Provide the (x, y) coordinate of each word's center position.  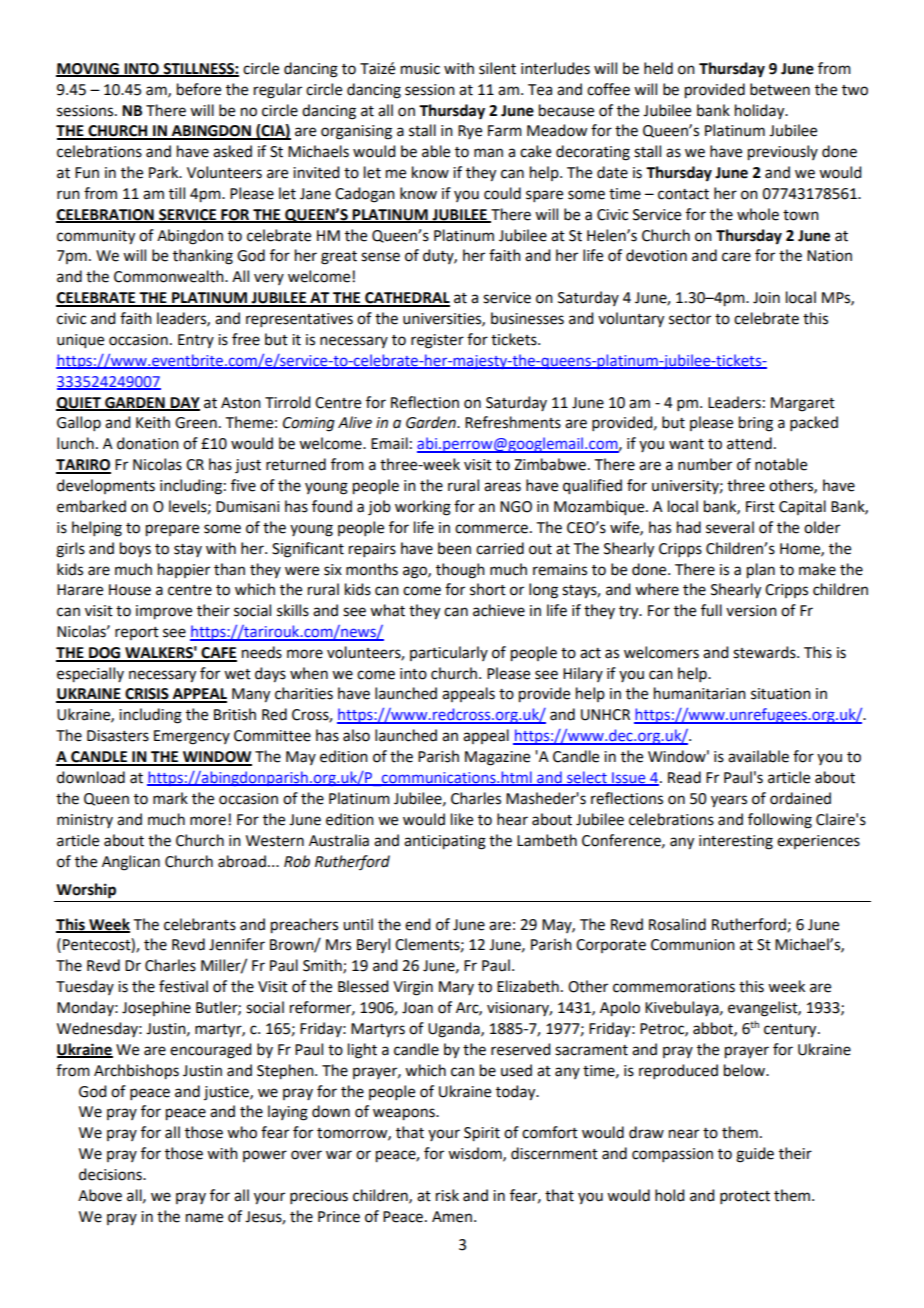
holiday (761, 112)
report (137, 633)
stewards (765, 652)
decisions (111, 1174)
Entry (196, 341)
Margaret (803, 404)
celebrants (200, 924)
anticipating (445, 842)
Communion (693, 945)
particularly (449, 653)
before (199, 89)
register (437, 341)
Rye (470, 132)
